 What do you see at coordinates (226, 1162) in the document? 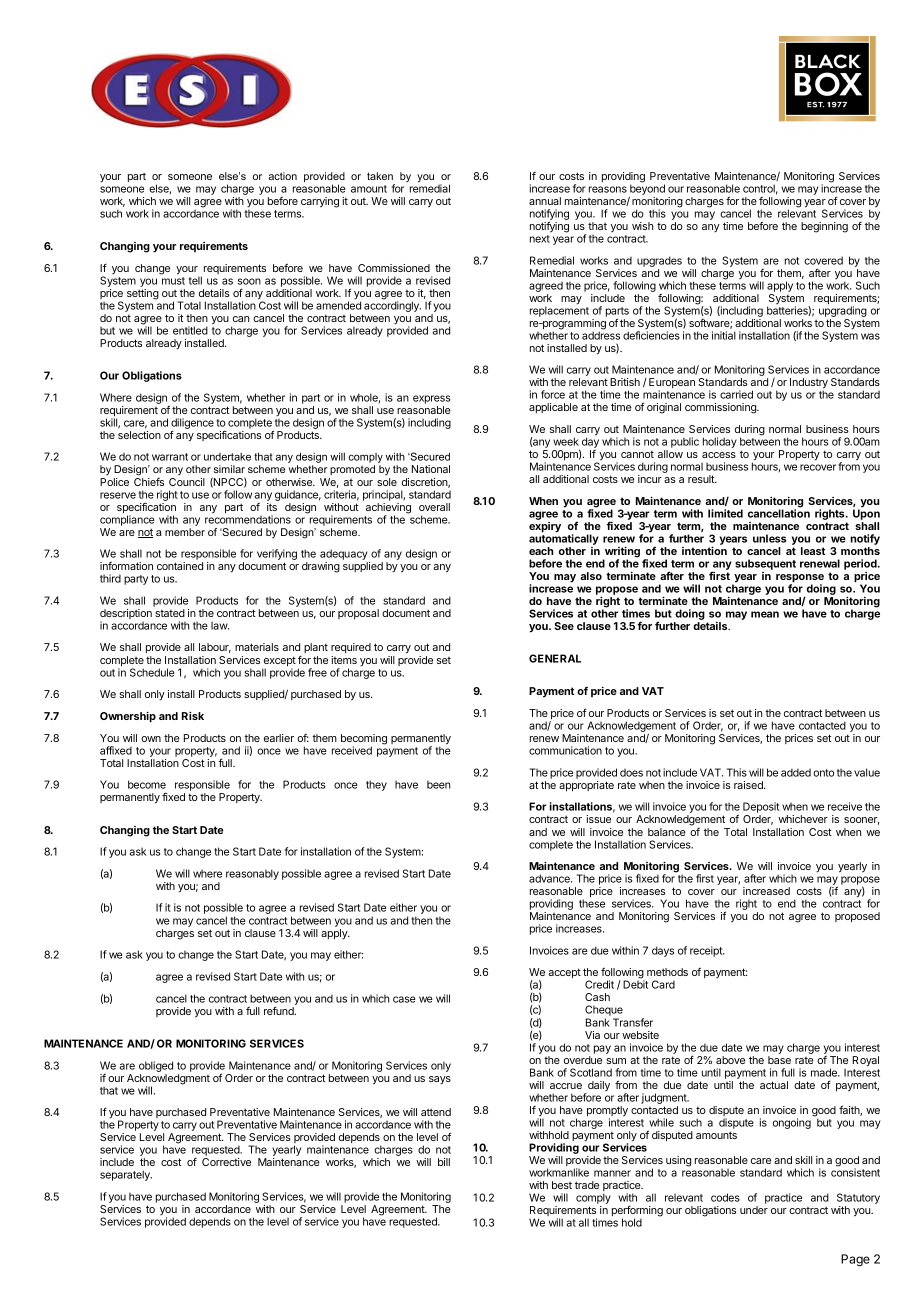
I see `Corrective` at bounding box center [226, 1162].
